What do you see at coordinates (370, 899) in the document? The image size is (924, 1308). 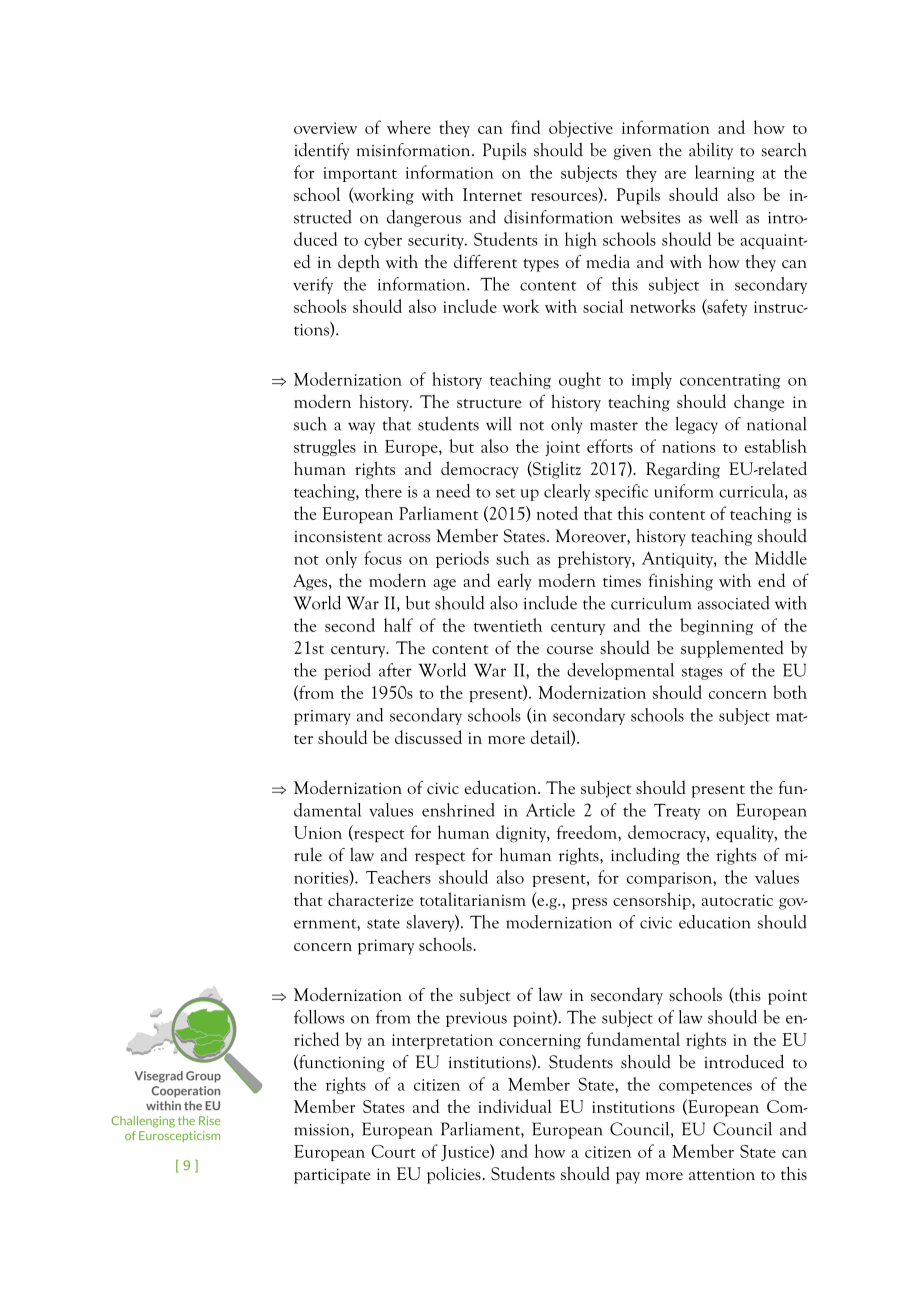 I see `characterize` at bounding box center [370, 899].
